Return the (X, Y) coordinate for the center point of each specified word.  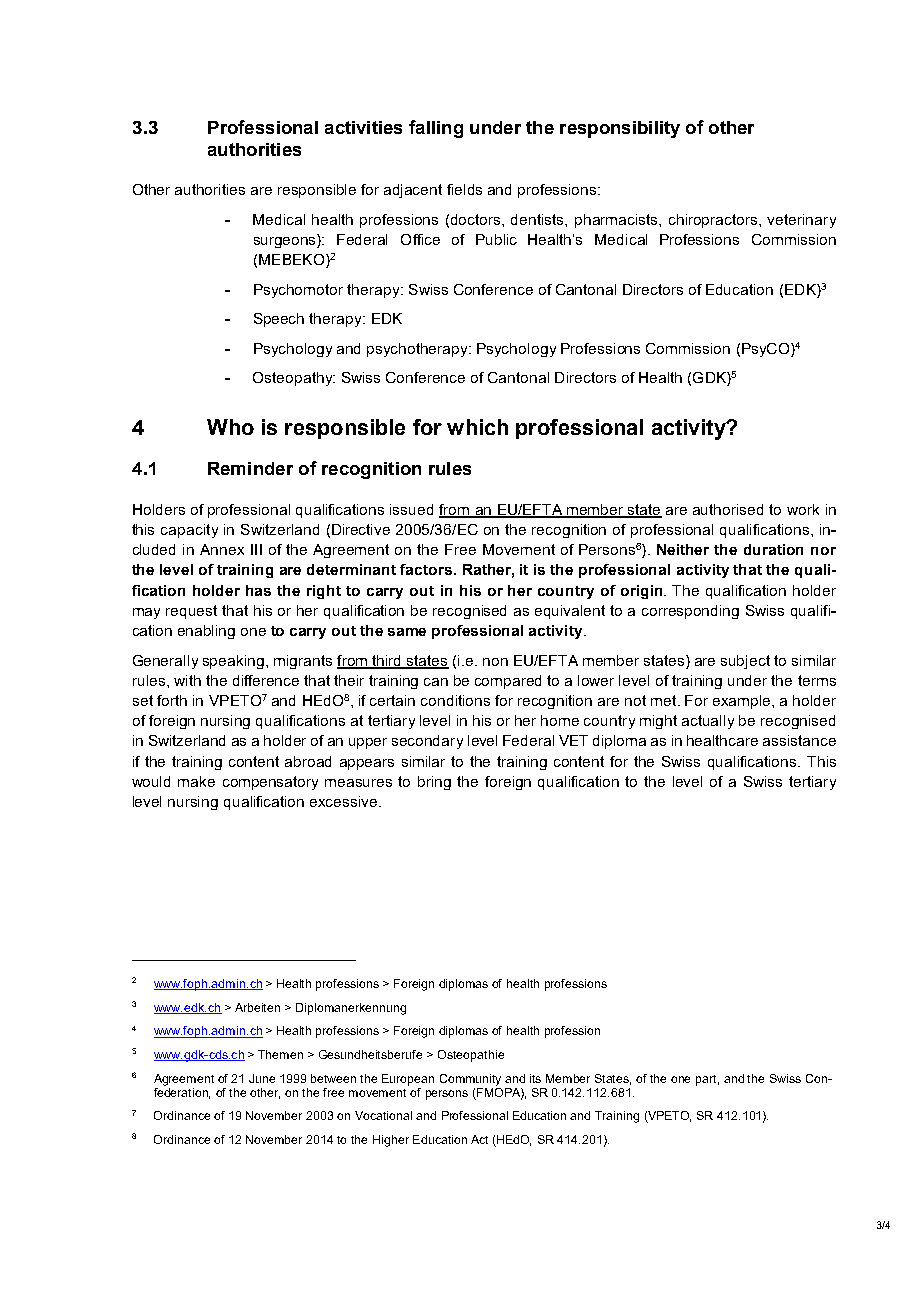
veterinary (801, 221)
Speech (279, 320)
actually (708, 722)
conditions (455, 700)
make (196, 781)
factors (426, 569)
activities (363, 127)
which (477, 427)
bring (434, 783)
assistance (799, 740)
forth (172, 700)
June (262, 1078)
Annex (222, 549)
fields (464, 189)
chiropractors (714, 221)
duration (773, 549)
